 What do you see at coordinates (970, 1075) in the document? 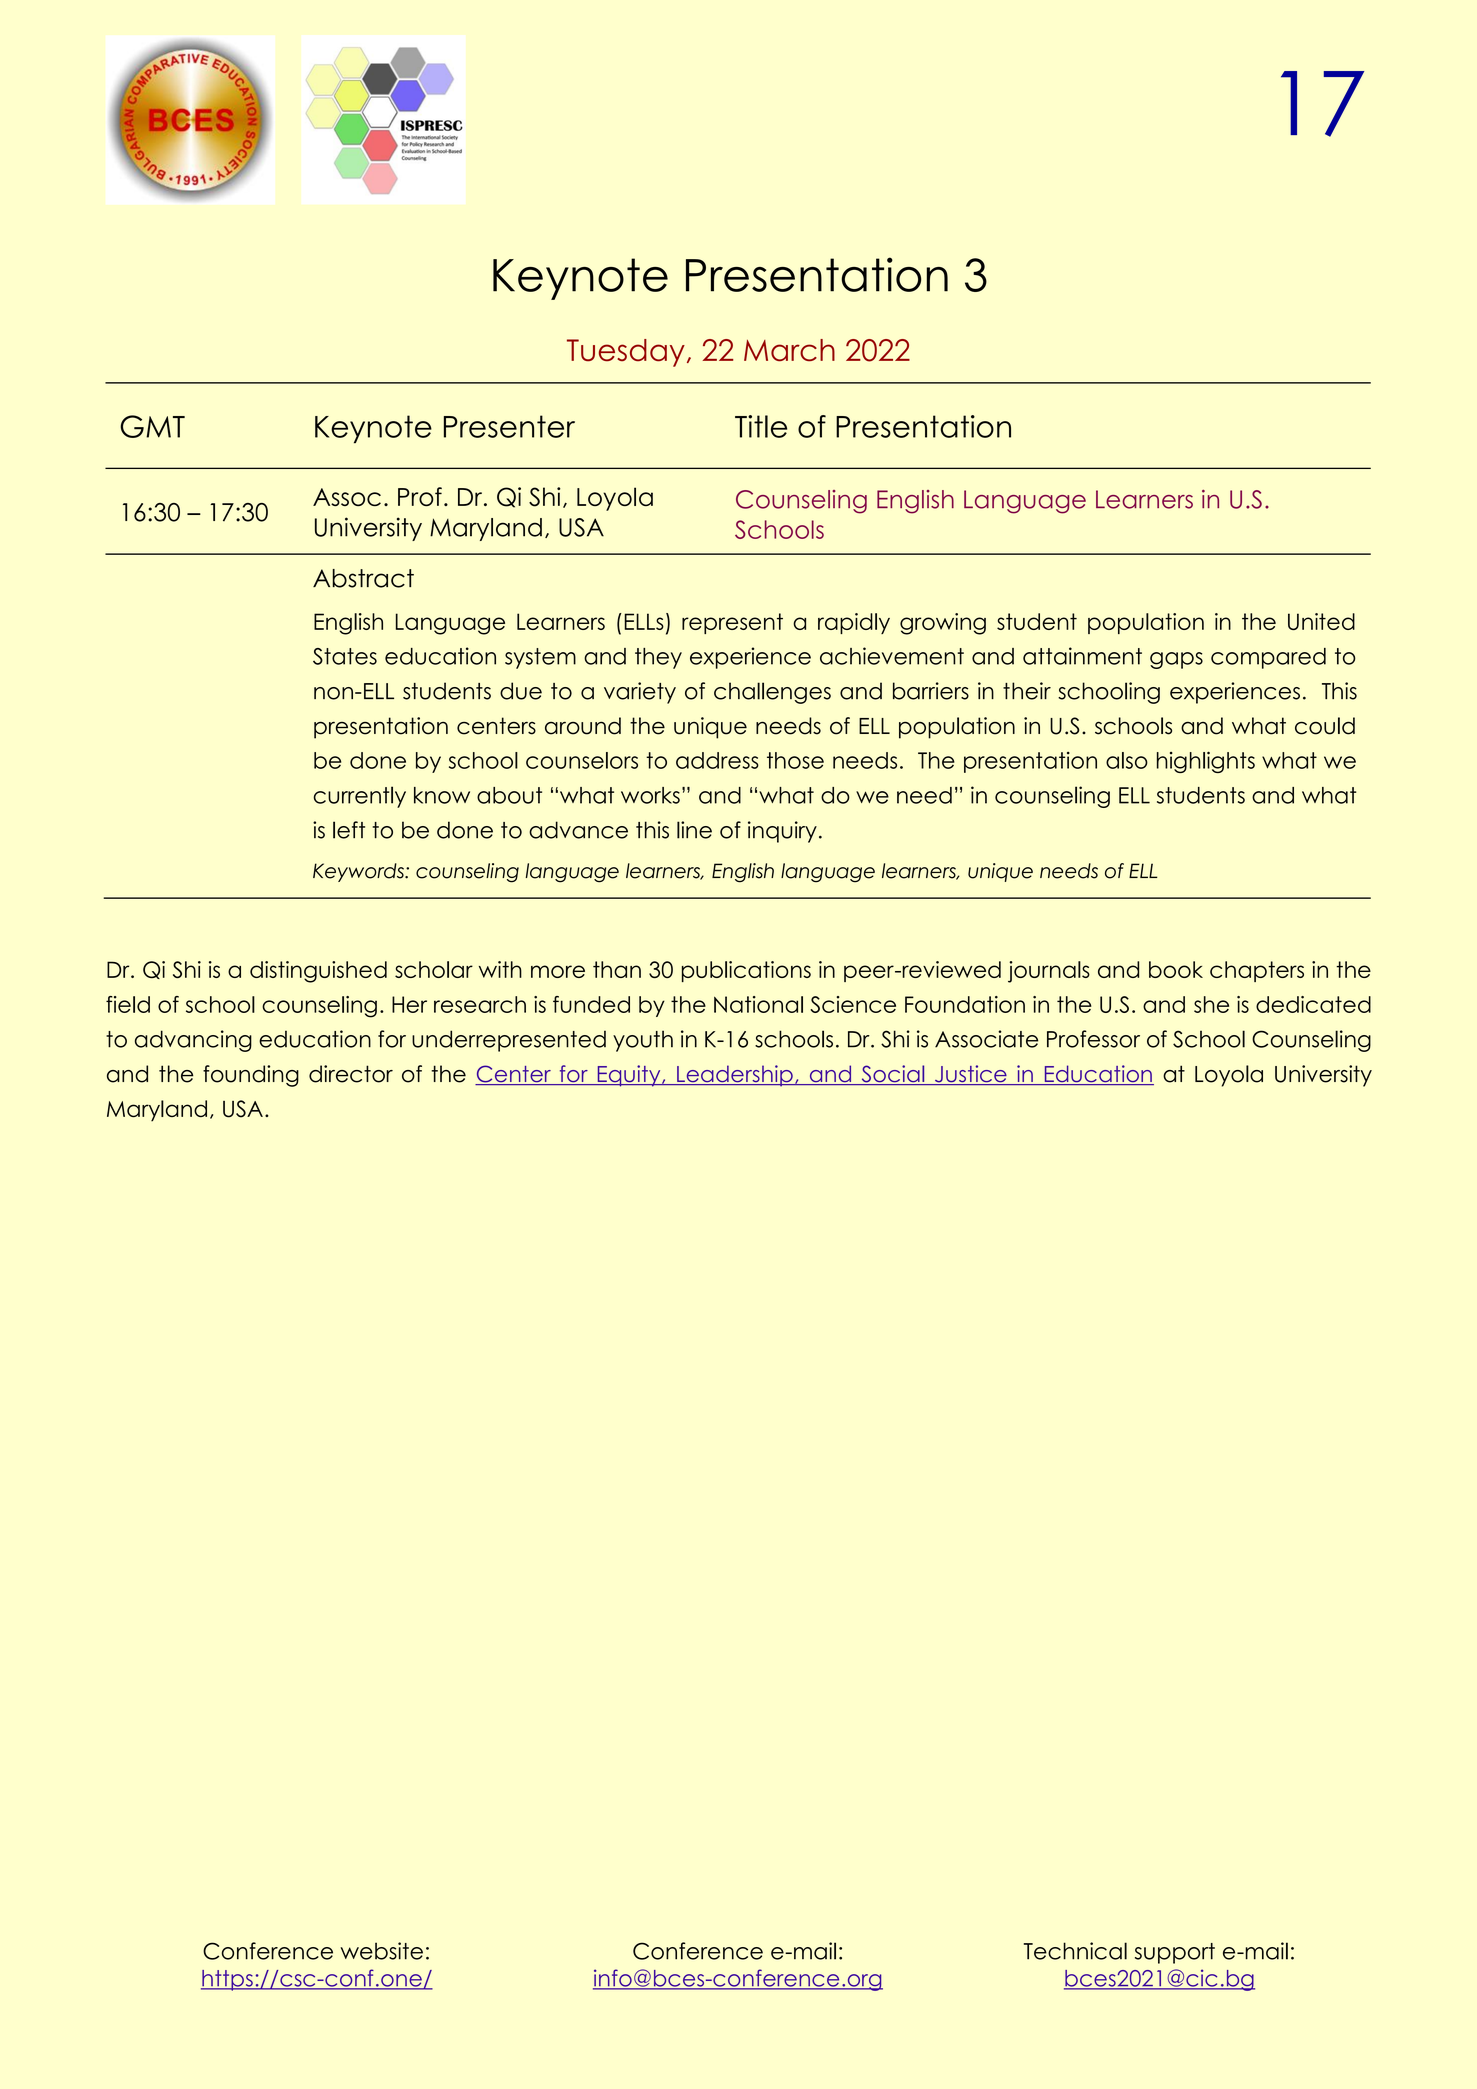
I see `Justice` at bounding box center [970, 1075].
